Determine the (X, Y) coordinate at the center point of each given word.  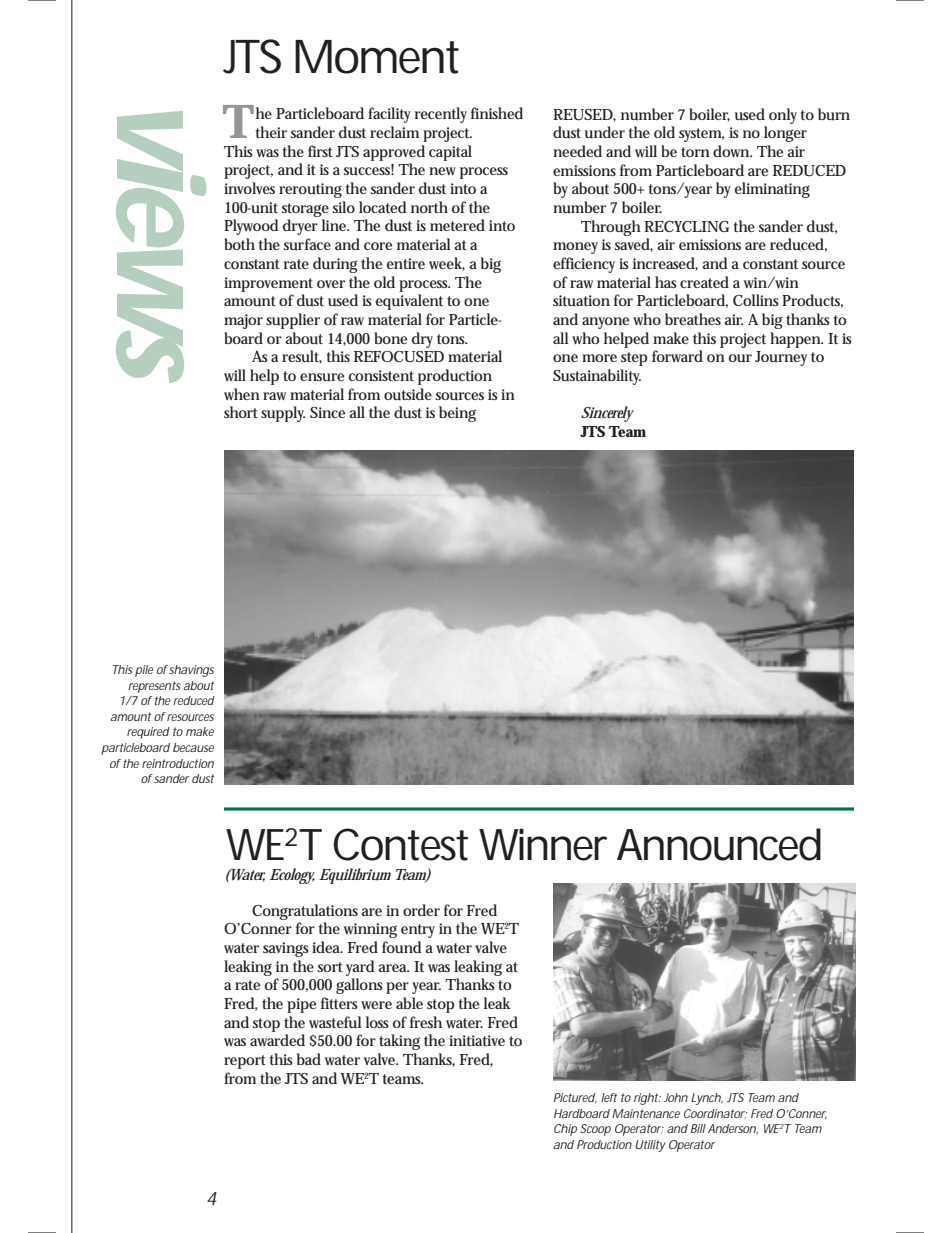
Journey (781, 358)
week (447, 264)
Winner (543, 844)
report (245, 1062)
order (421, 910)
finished (497, 113)
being (457, 414)
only (783, 116)
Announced (719, 844)
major (243, 321)
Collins (756, 300)
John (676, 1097)
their (271, 132)
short (241, 412)
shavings (191, 671)
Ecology (292, 876)
